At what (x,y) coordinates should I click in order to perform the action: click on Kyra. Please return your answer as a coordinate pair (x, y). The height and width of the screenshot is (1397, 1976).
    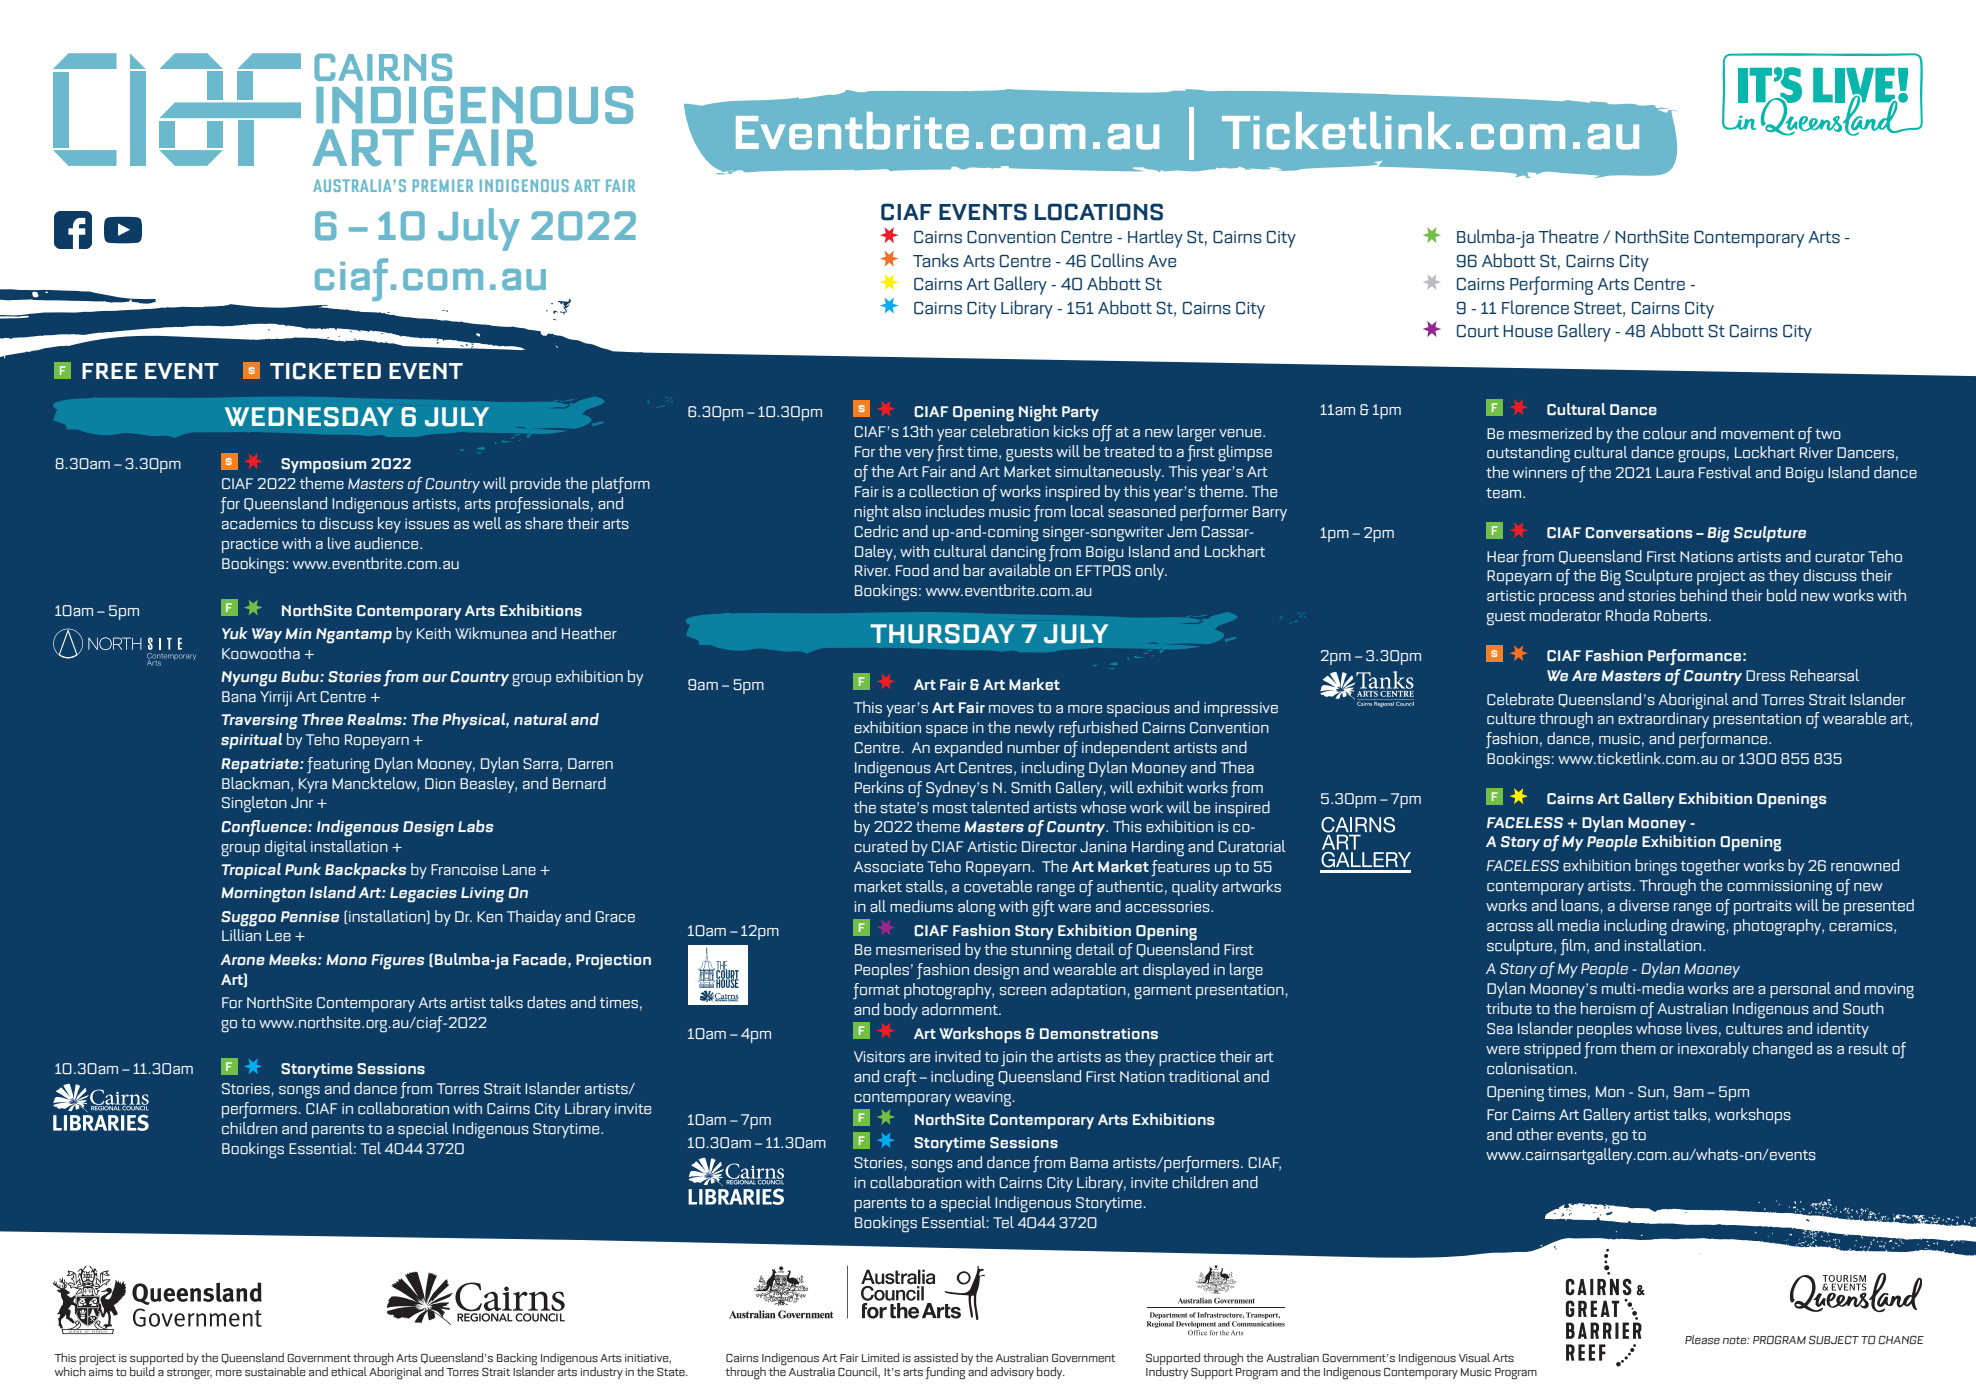
    Looking at the image, I should click on (313, 785).
